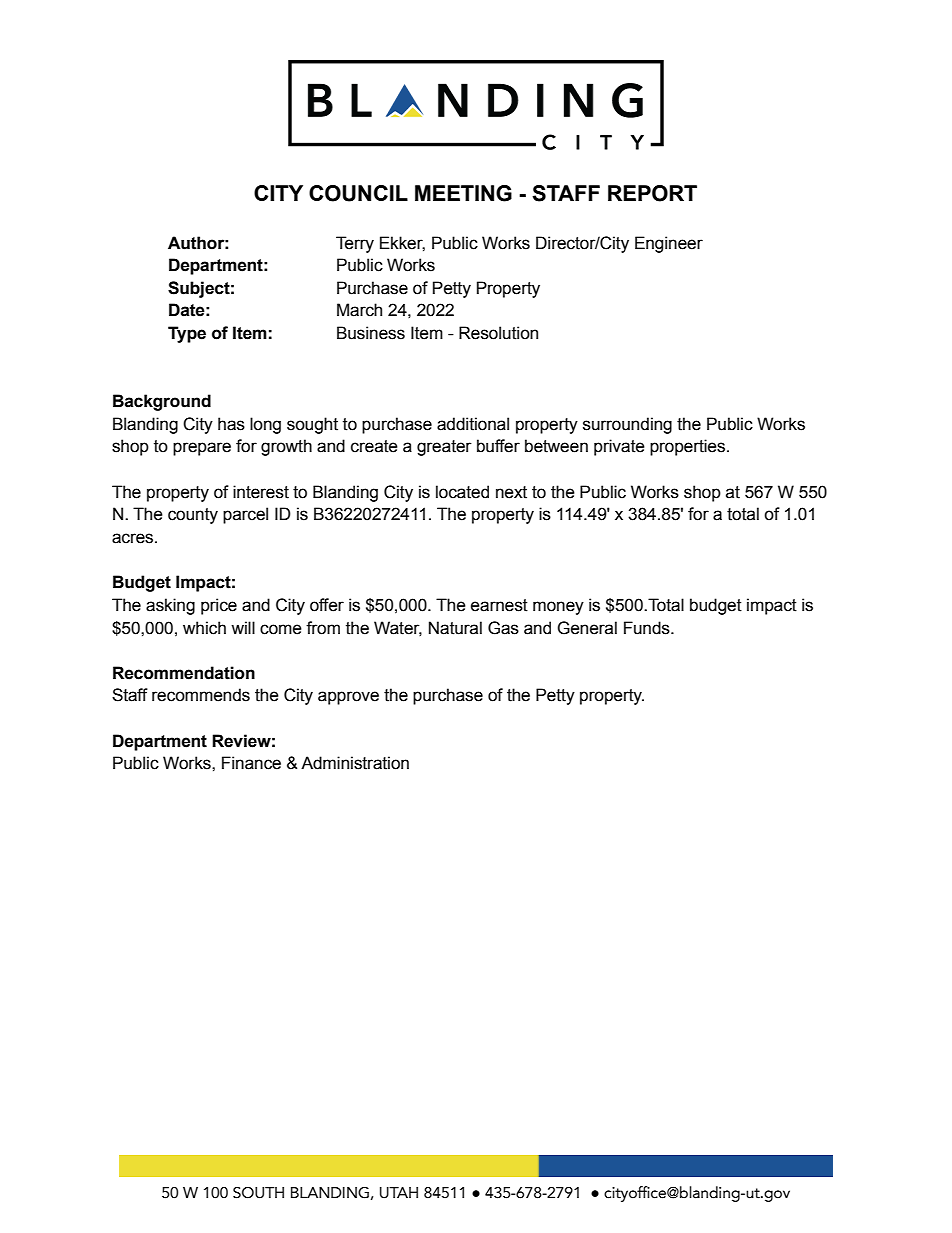  What do you see at coordinates (355, 244) in the document?
I see `Terry` at bounding box center [355, 244].
